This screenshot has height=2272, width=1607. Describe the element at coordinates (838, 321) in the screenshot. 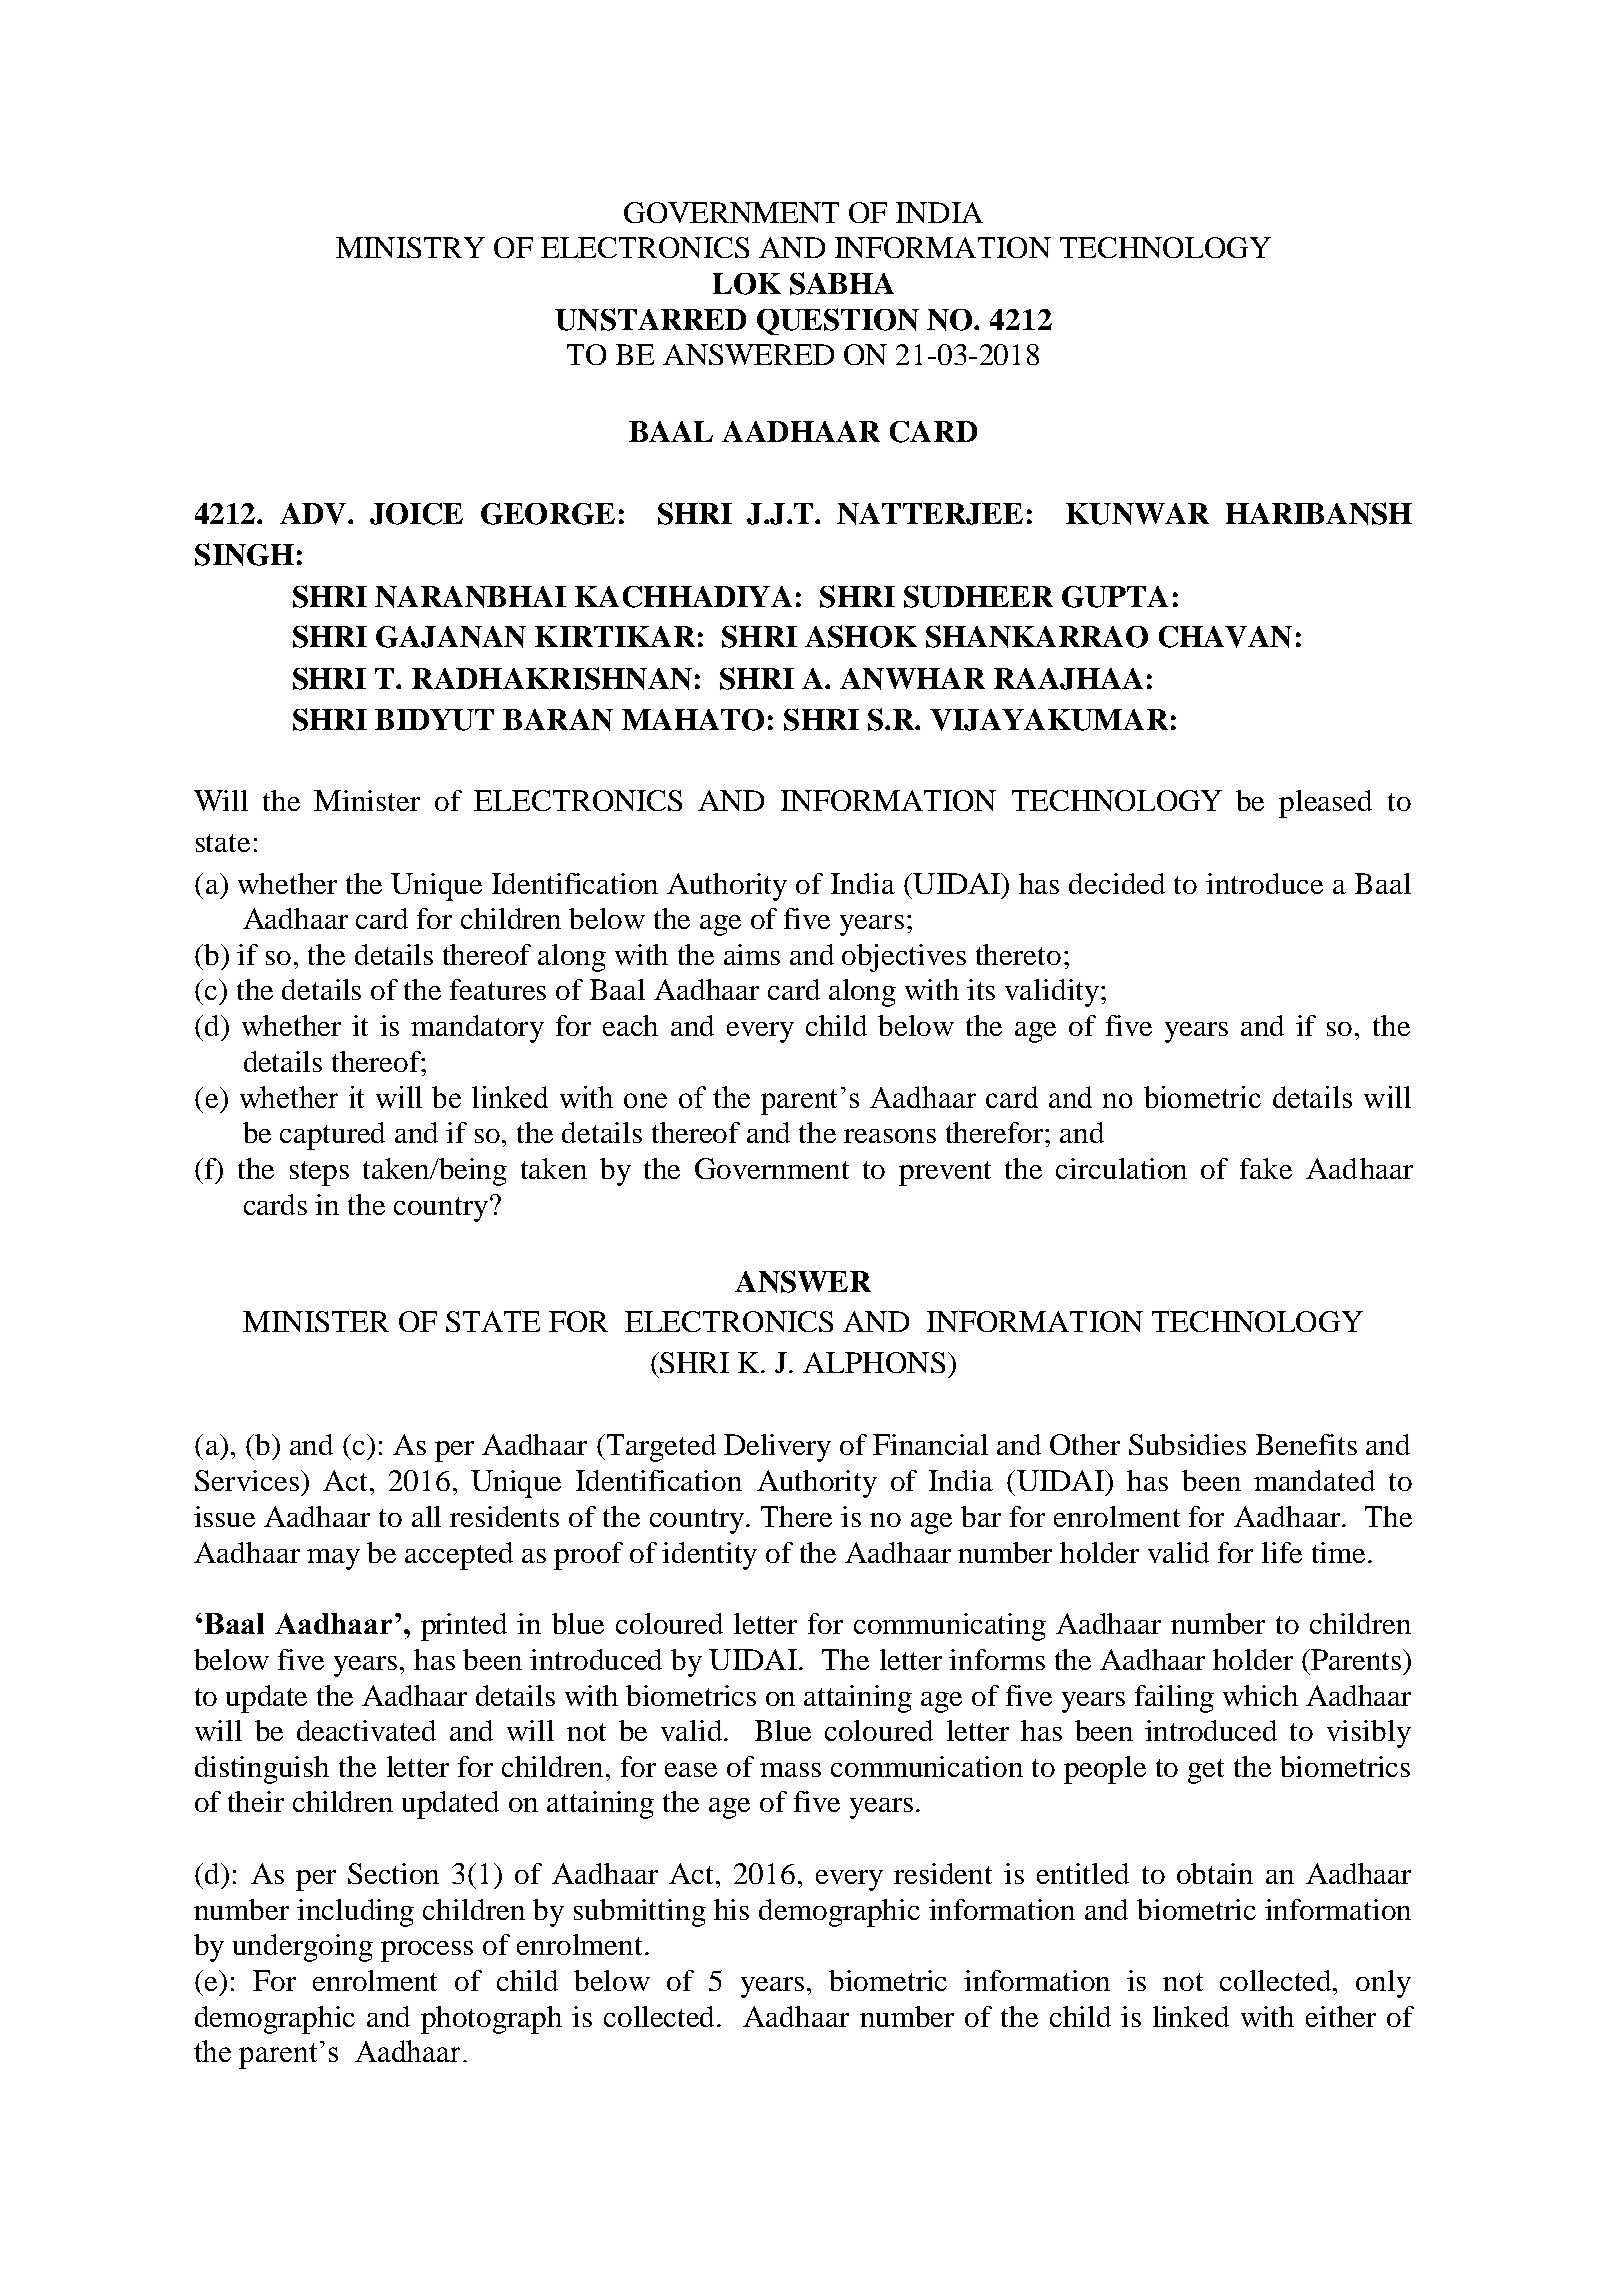

I see `QUESTION` at that location.
